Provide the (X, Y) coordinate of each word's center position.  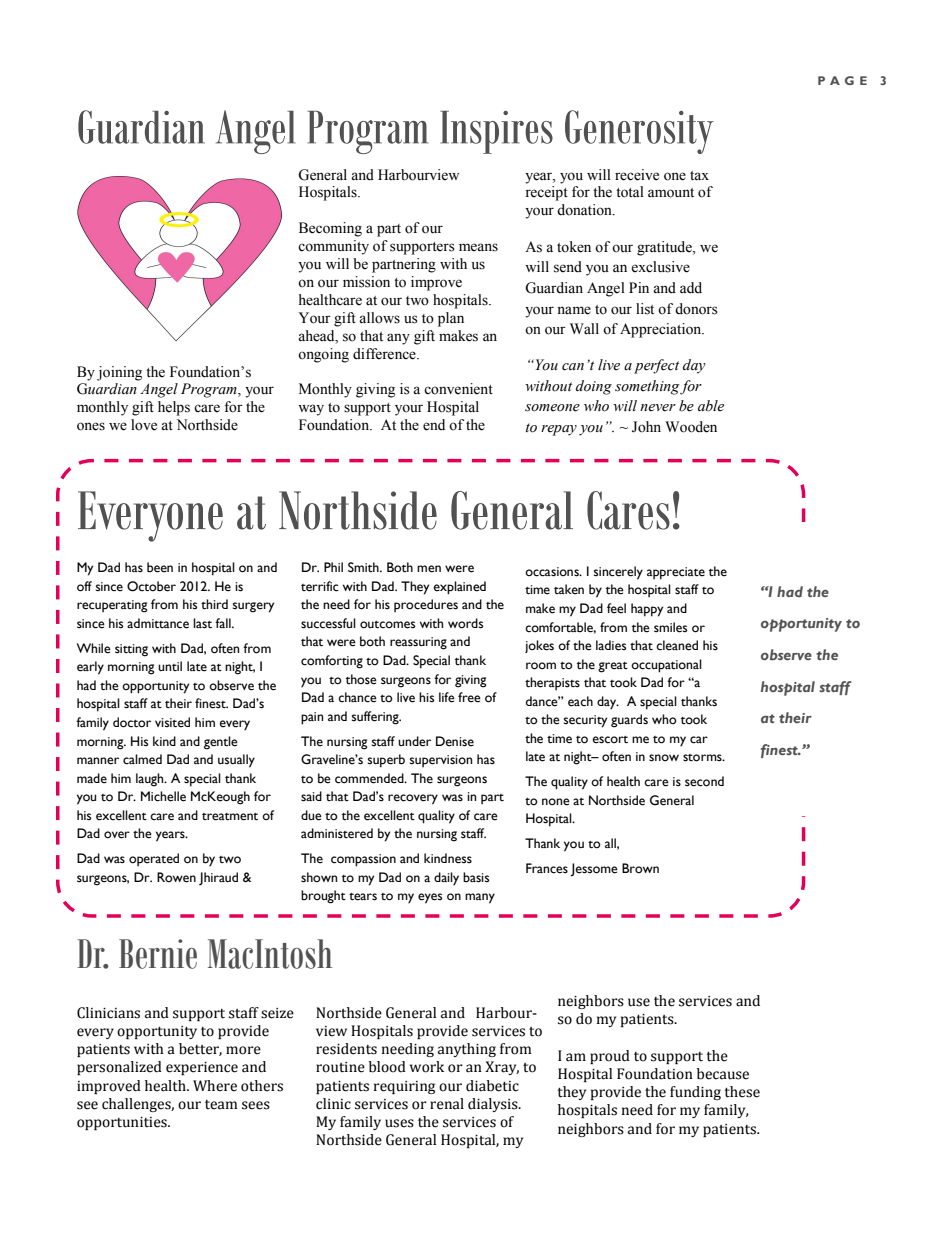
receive (637, 175)
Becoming (330, 229)
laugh (151, 780)
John (646, 427)
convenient (458, 389)
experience (202, 1068)
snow (664, 758)
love (144, 425)
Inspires (496, 132)
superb (386, 761)
